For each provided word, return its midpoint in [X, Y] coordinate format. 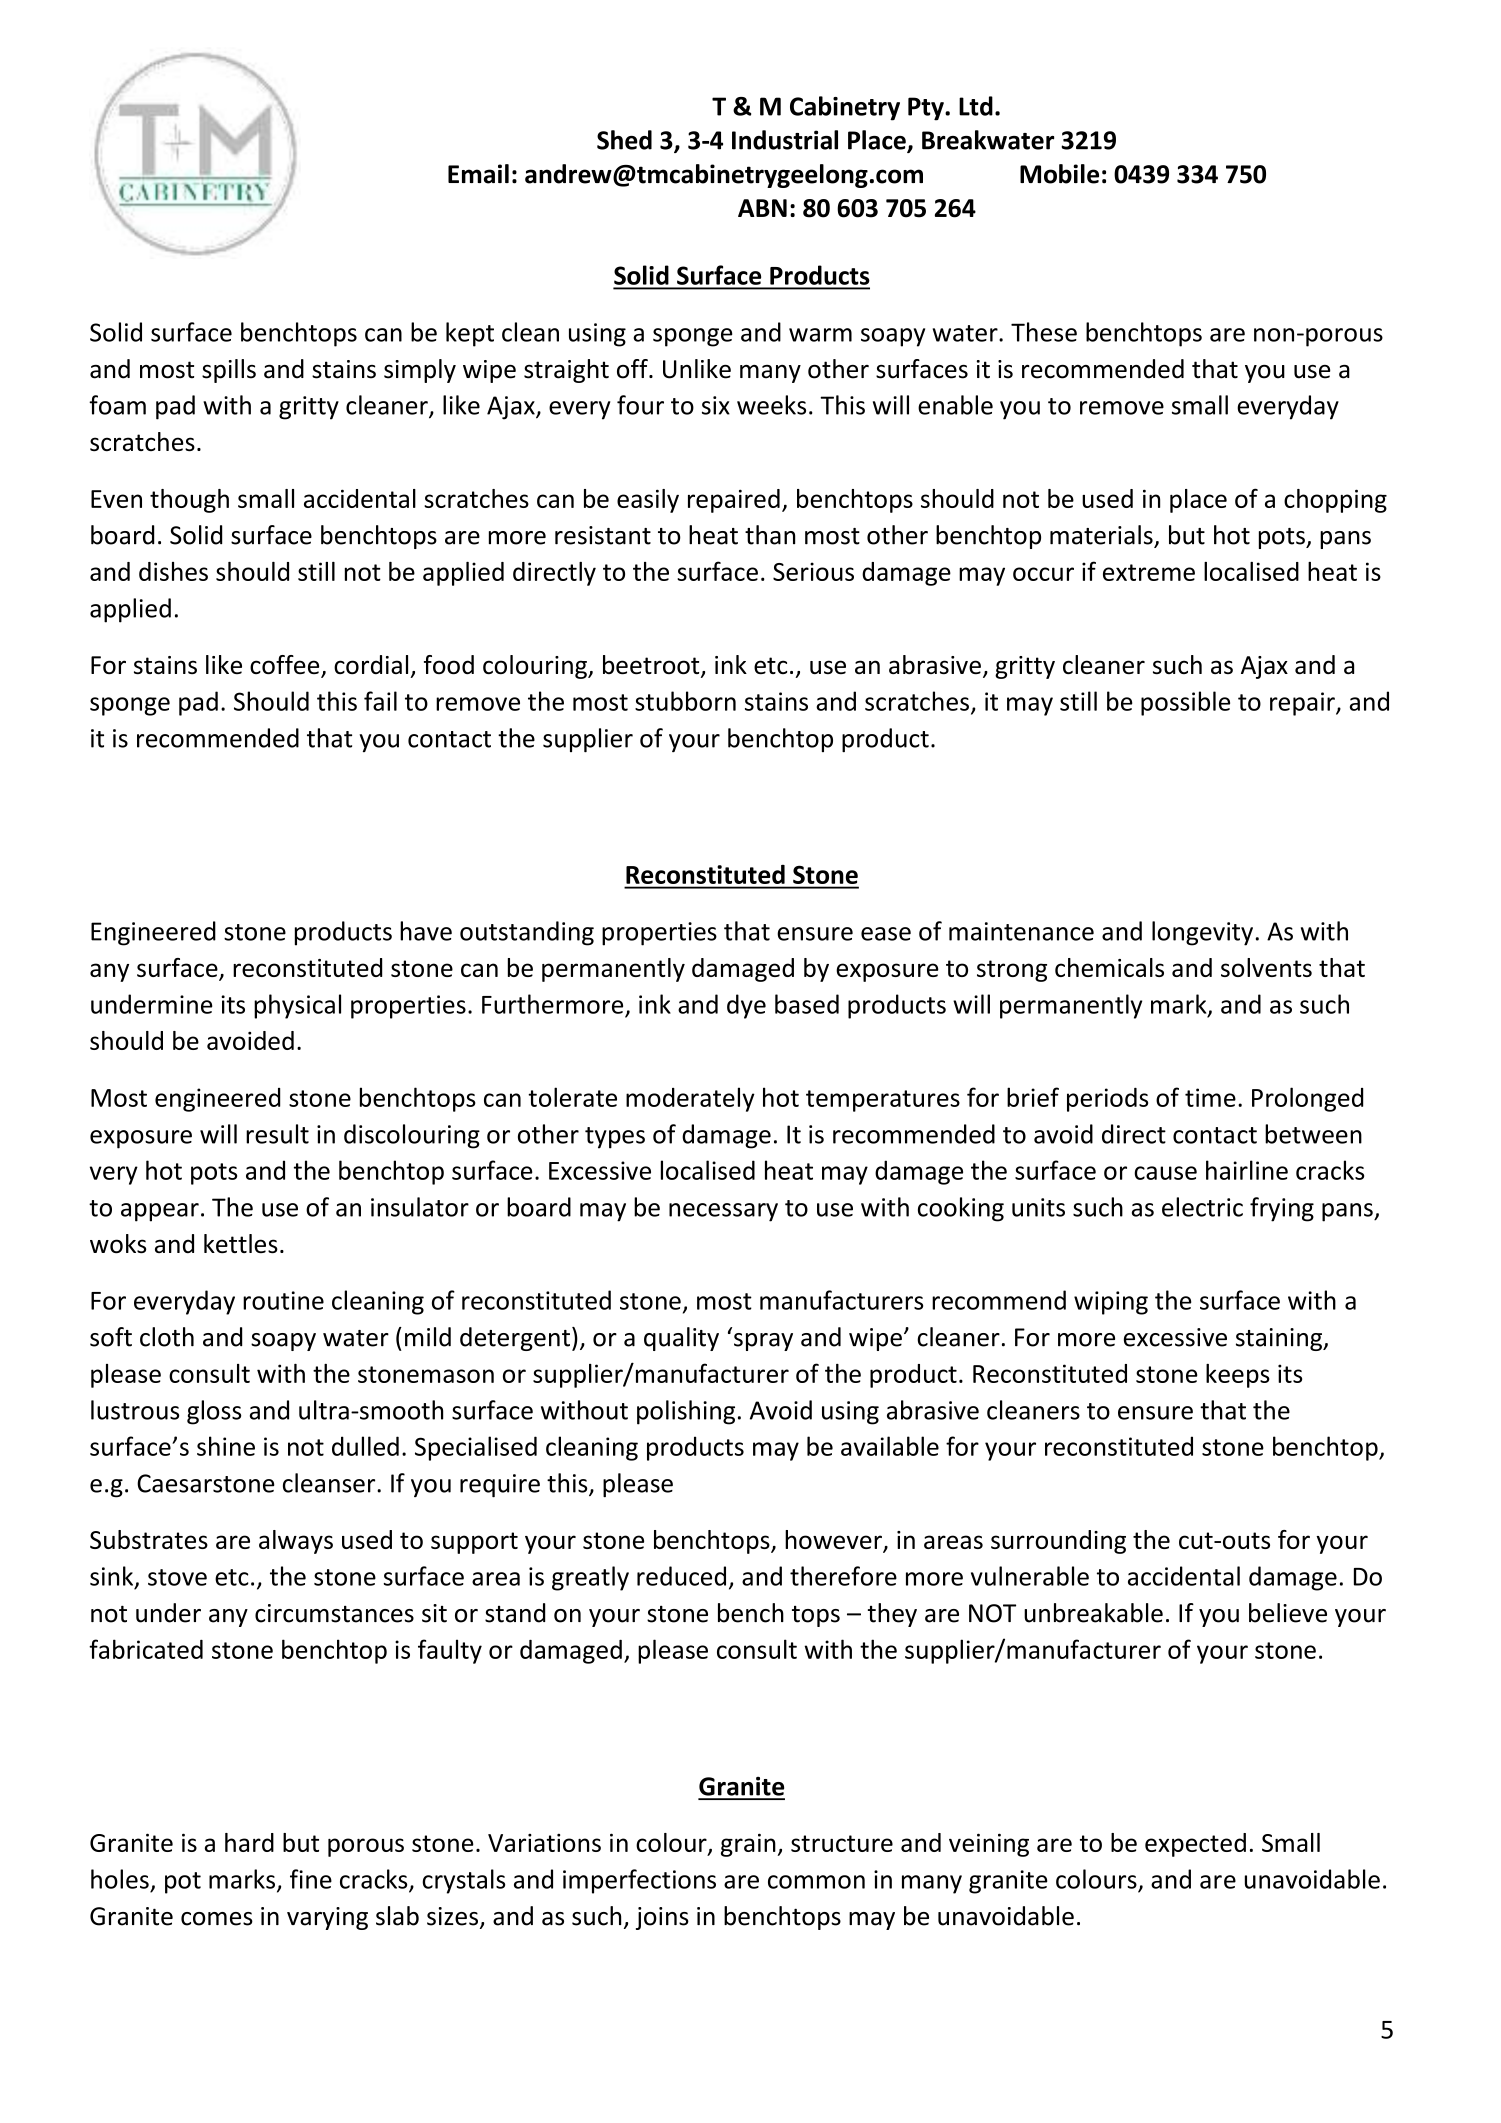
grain [749, 1845]
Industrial [785, 140]
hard [249, 1842]
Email [478, 174]
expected [1195, 1845]
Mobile [1059, 174]
